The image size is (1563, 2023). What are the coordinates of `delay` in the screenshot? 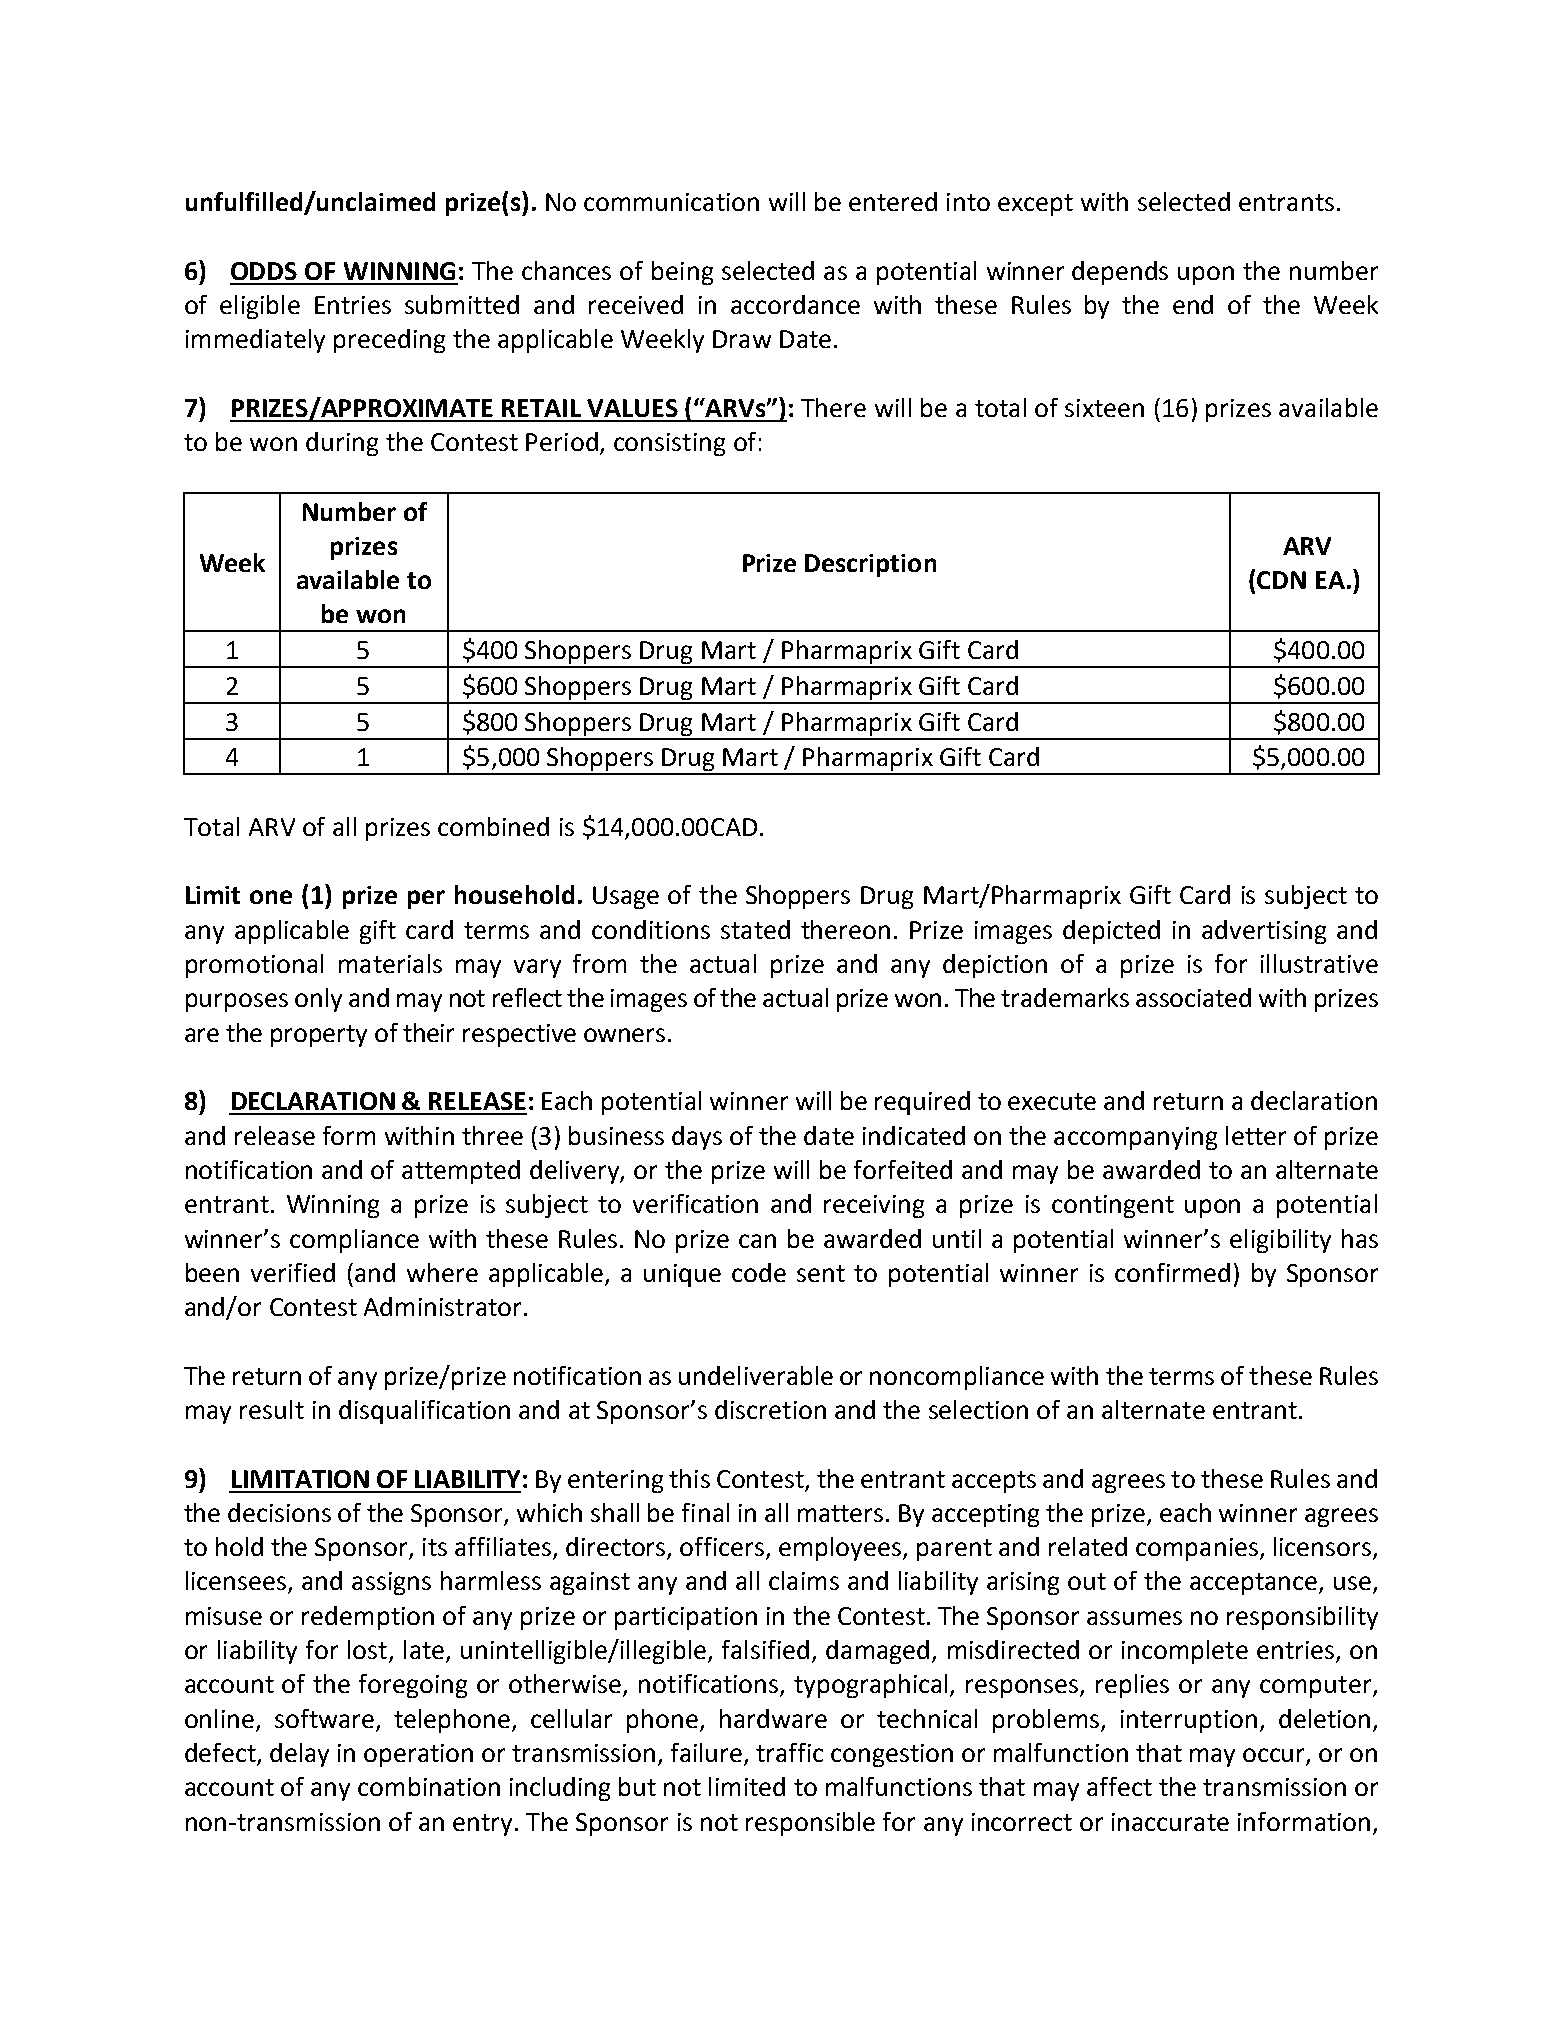 It's located at (299, 1755).
